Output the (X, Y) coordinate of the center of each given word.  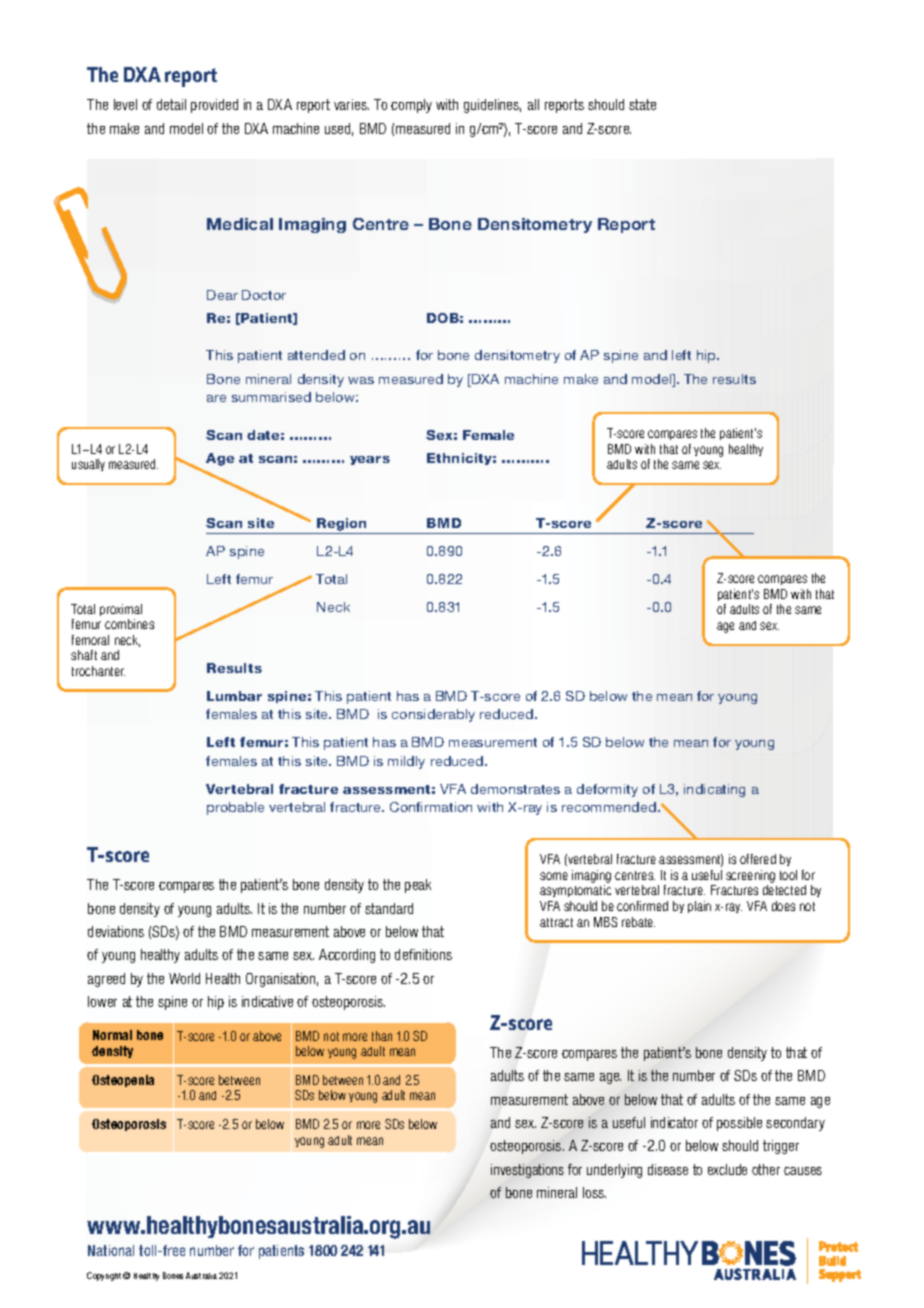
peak (418, 886)
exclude (727, 1169)
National (111, 1250)
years (370, 460)
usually (88, 465)
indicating (714, 790)
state (642, 104)
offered (758, 859)
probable (235, 808)
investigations (527, 1171)
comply (411, 106)
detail (171, 104)
